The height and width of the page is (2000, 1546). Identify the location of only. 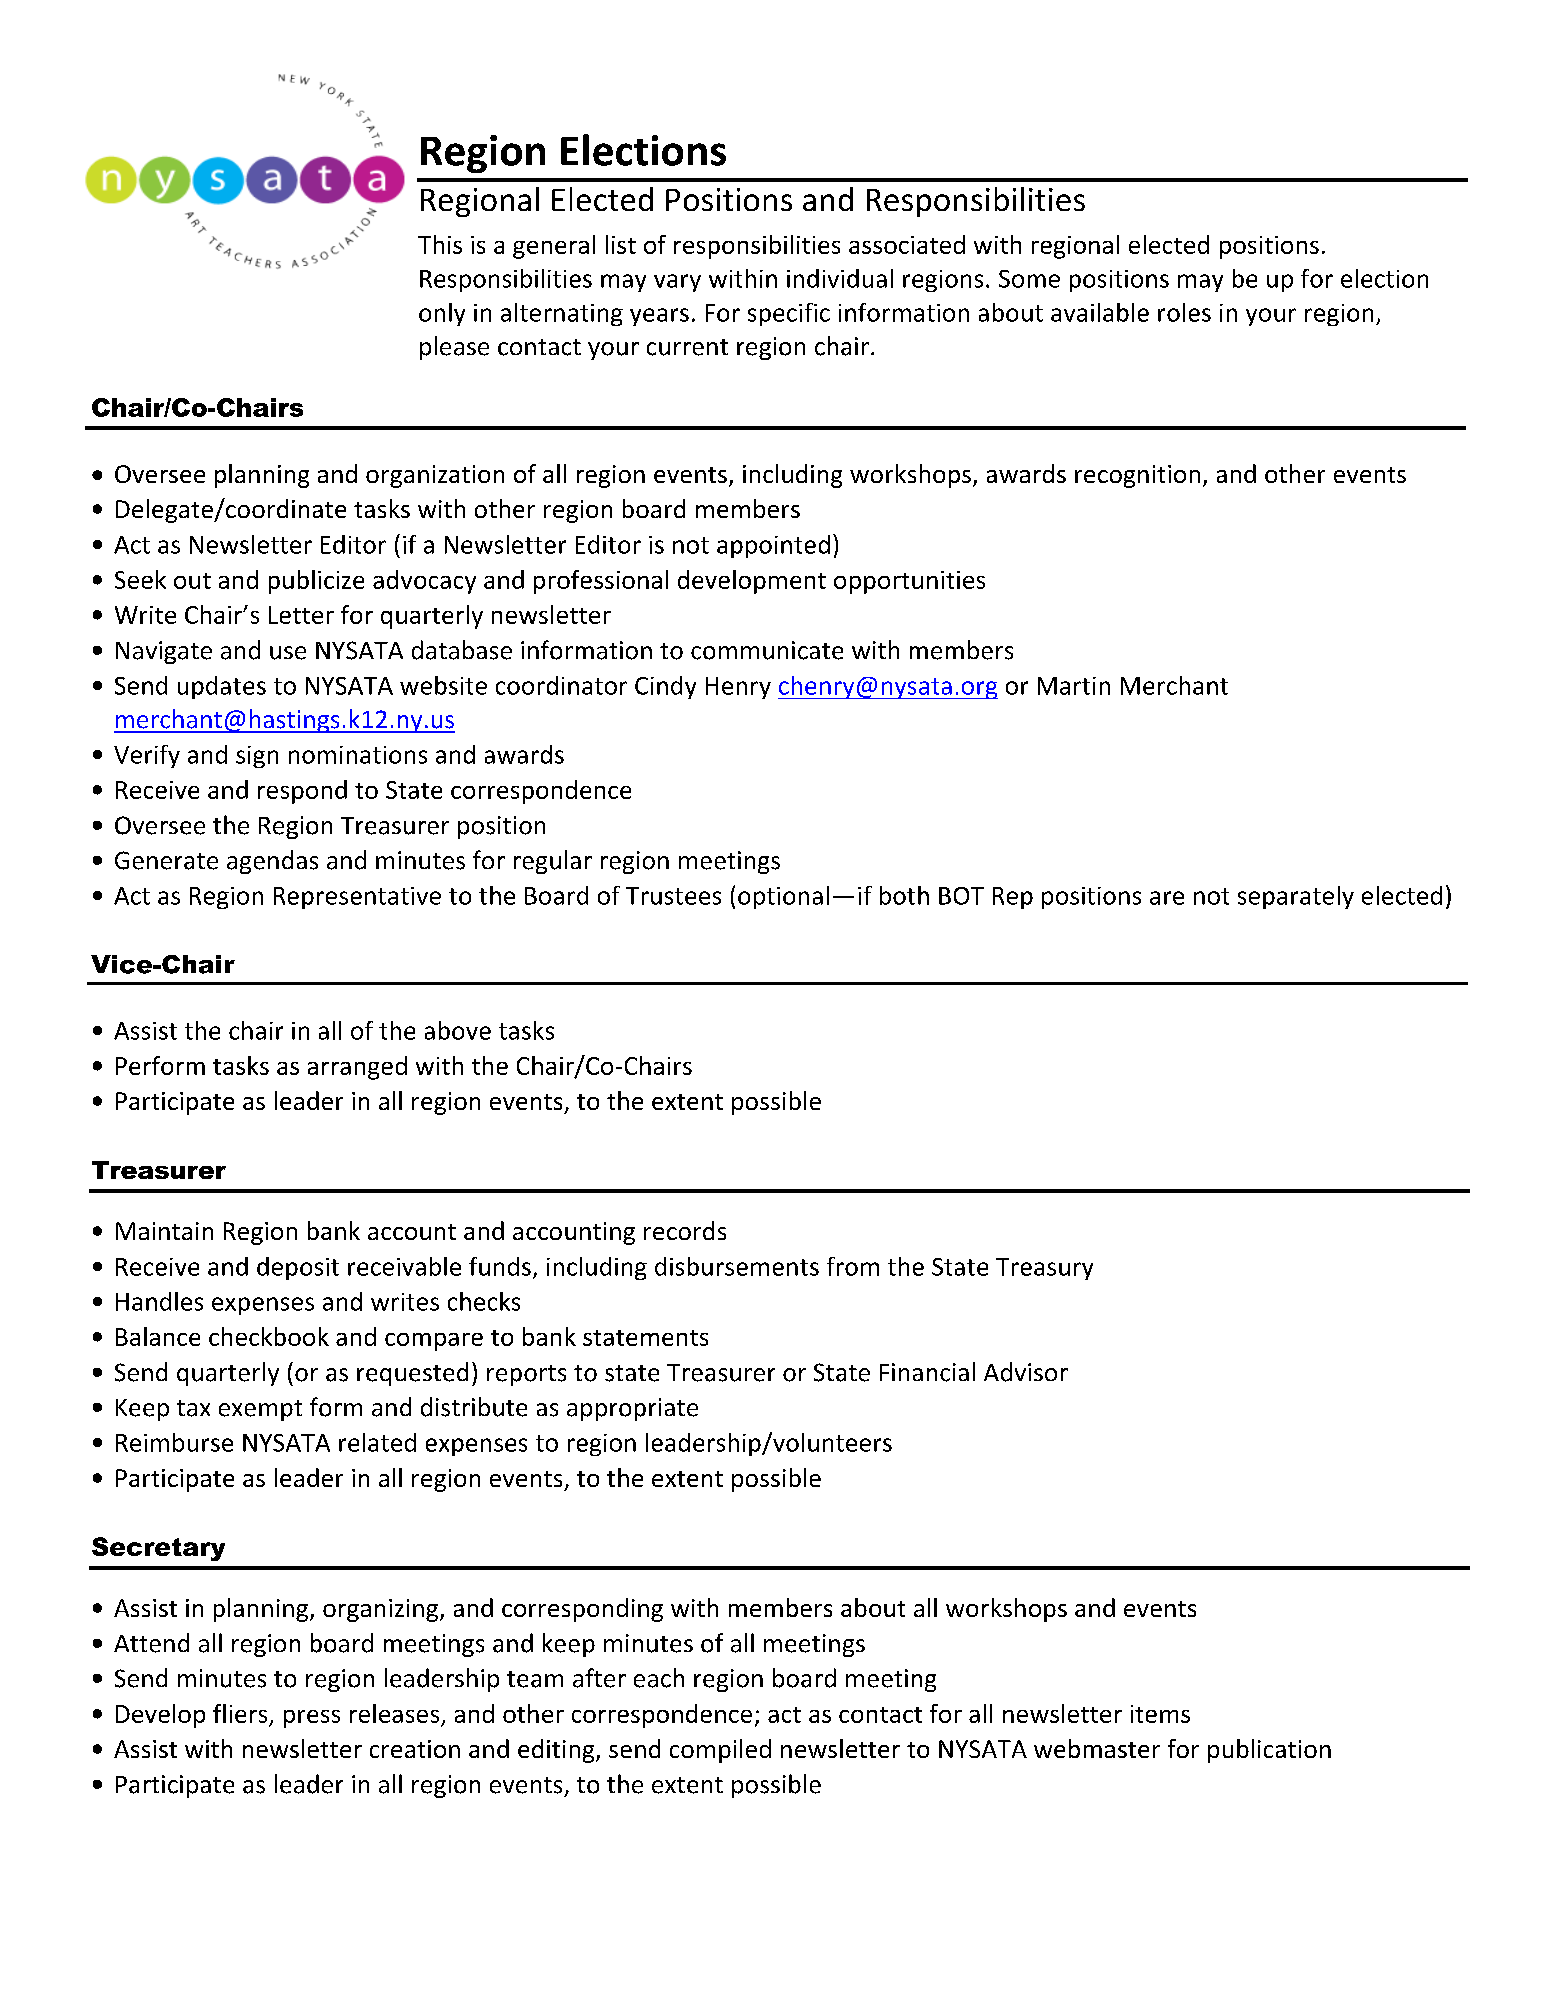
(442, 314).
